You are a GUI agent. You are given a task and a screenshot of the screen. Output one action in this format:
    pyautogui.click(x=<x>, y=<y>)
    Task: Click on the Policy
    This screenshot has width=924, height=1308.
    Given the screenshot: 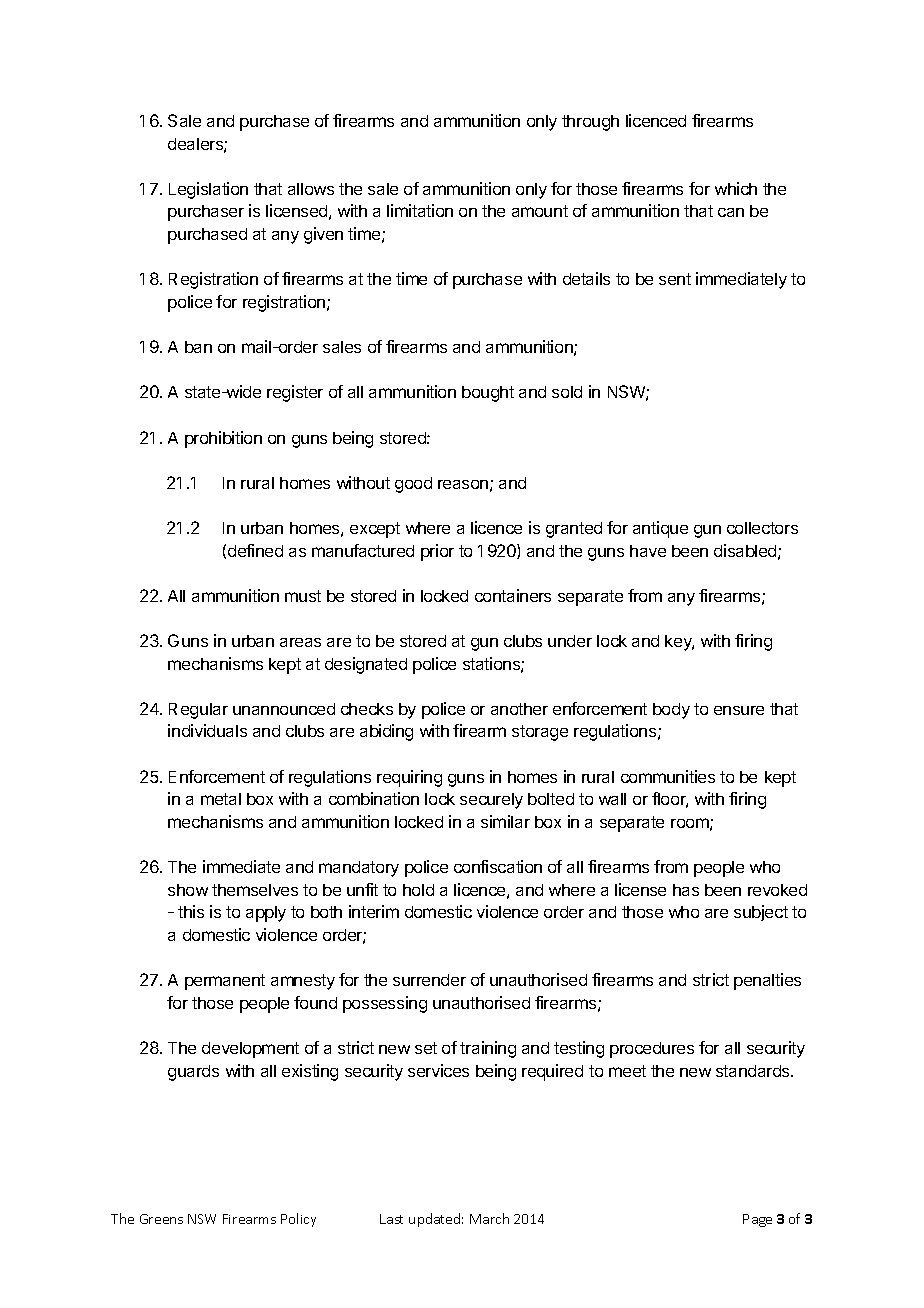 What is the action you would take?
    pyautogui.click(x=298, y=1220)
